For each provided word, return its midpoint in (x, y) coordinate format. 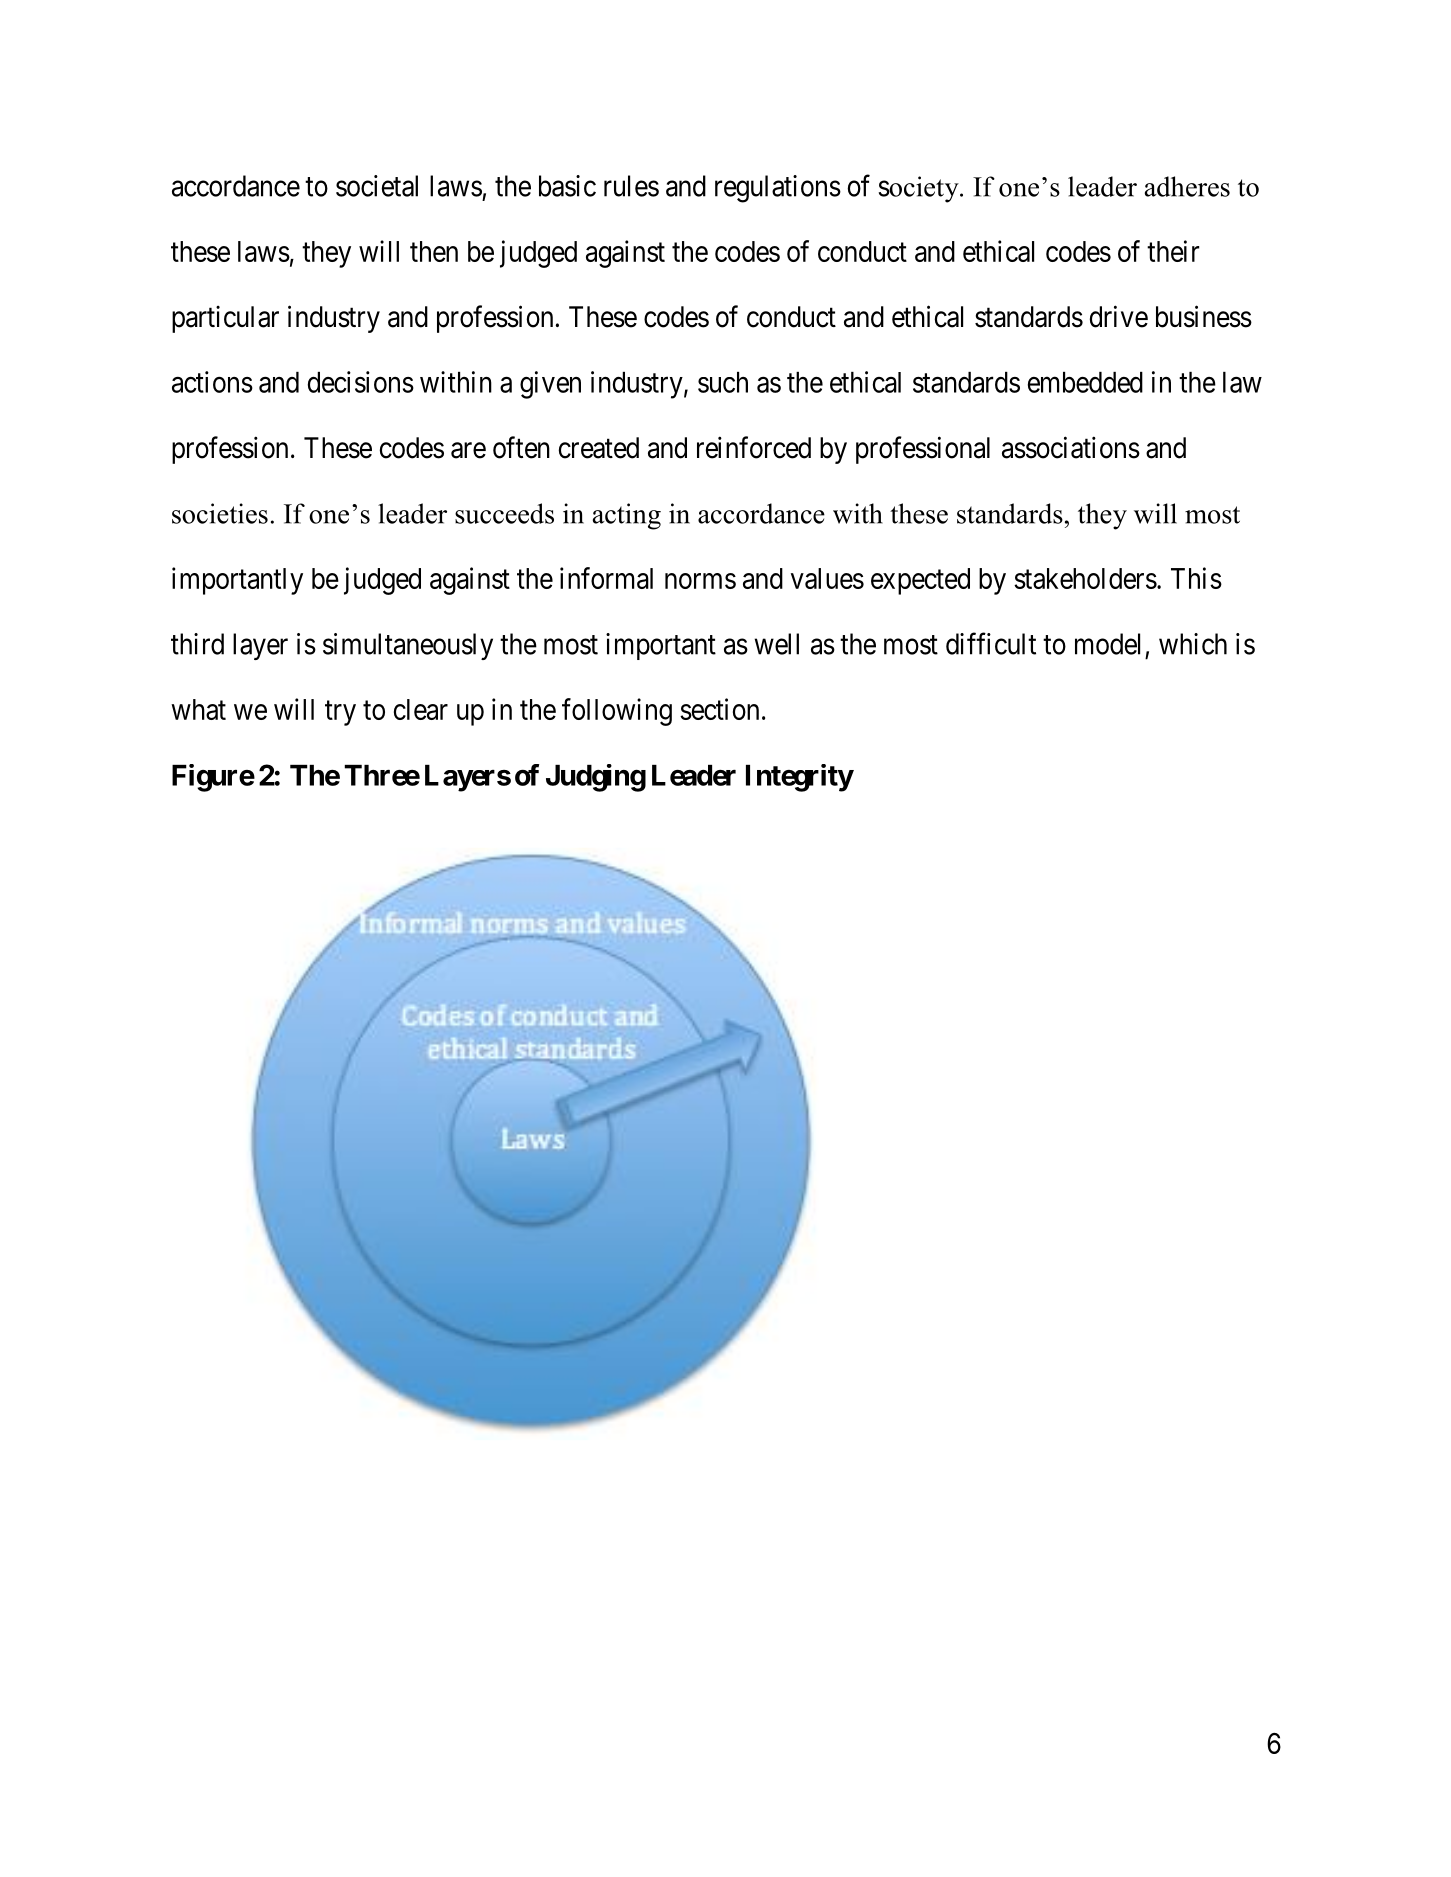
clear (421, 709)
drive (1119, 316)
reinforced (754, 447)
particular (225, 319)
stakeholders (1085, 578)
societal (377, 186)
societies (220, 513)
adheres (1187, 186)
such (723, 382)
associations (1071, 447)
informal (606, 578)
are (468, 450)
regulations (778, 189)
